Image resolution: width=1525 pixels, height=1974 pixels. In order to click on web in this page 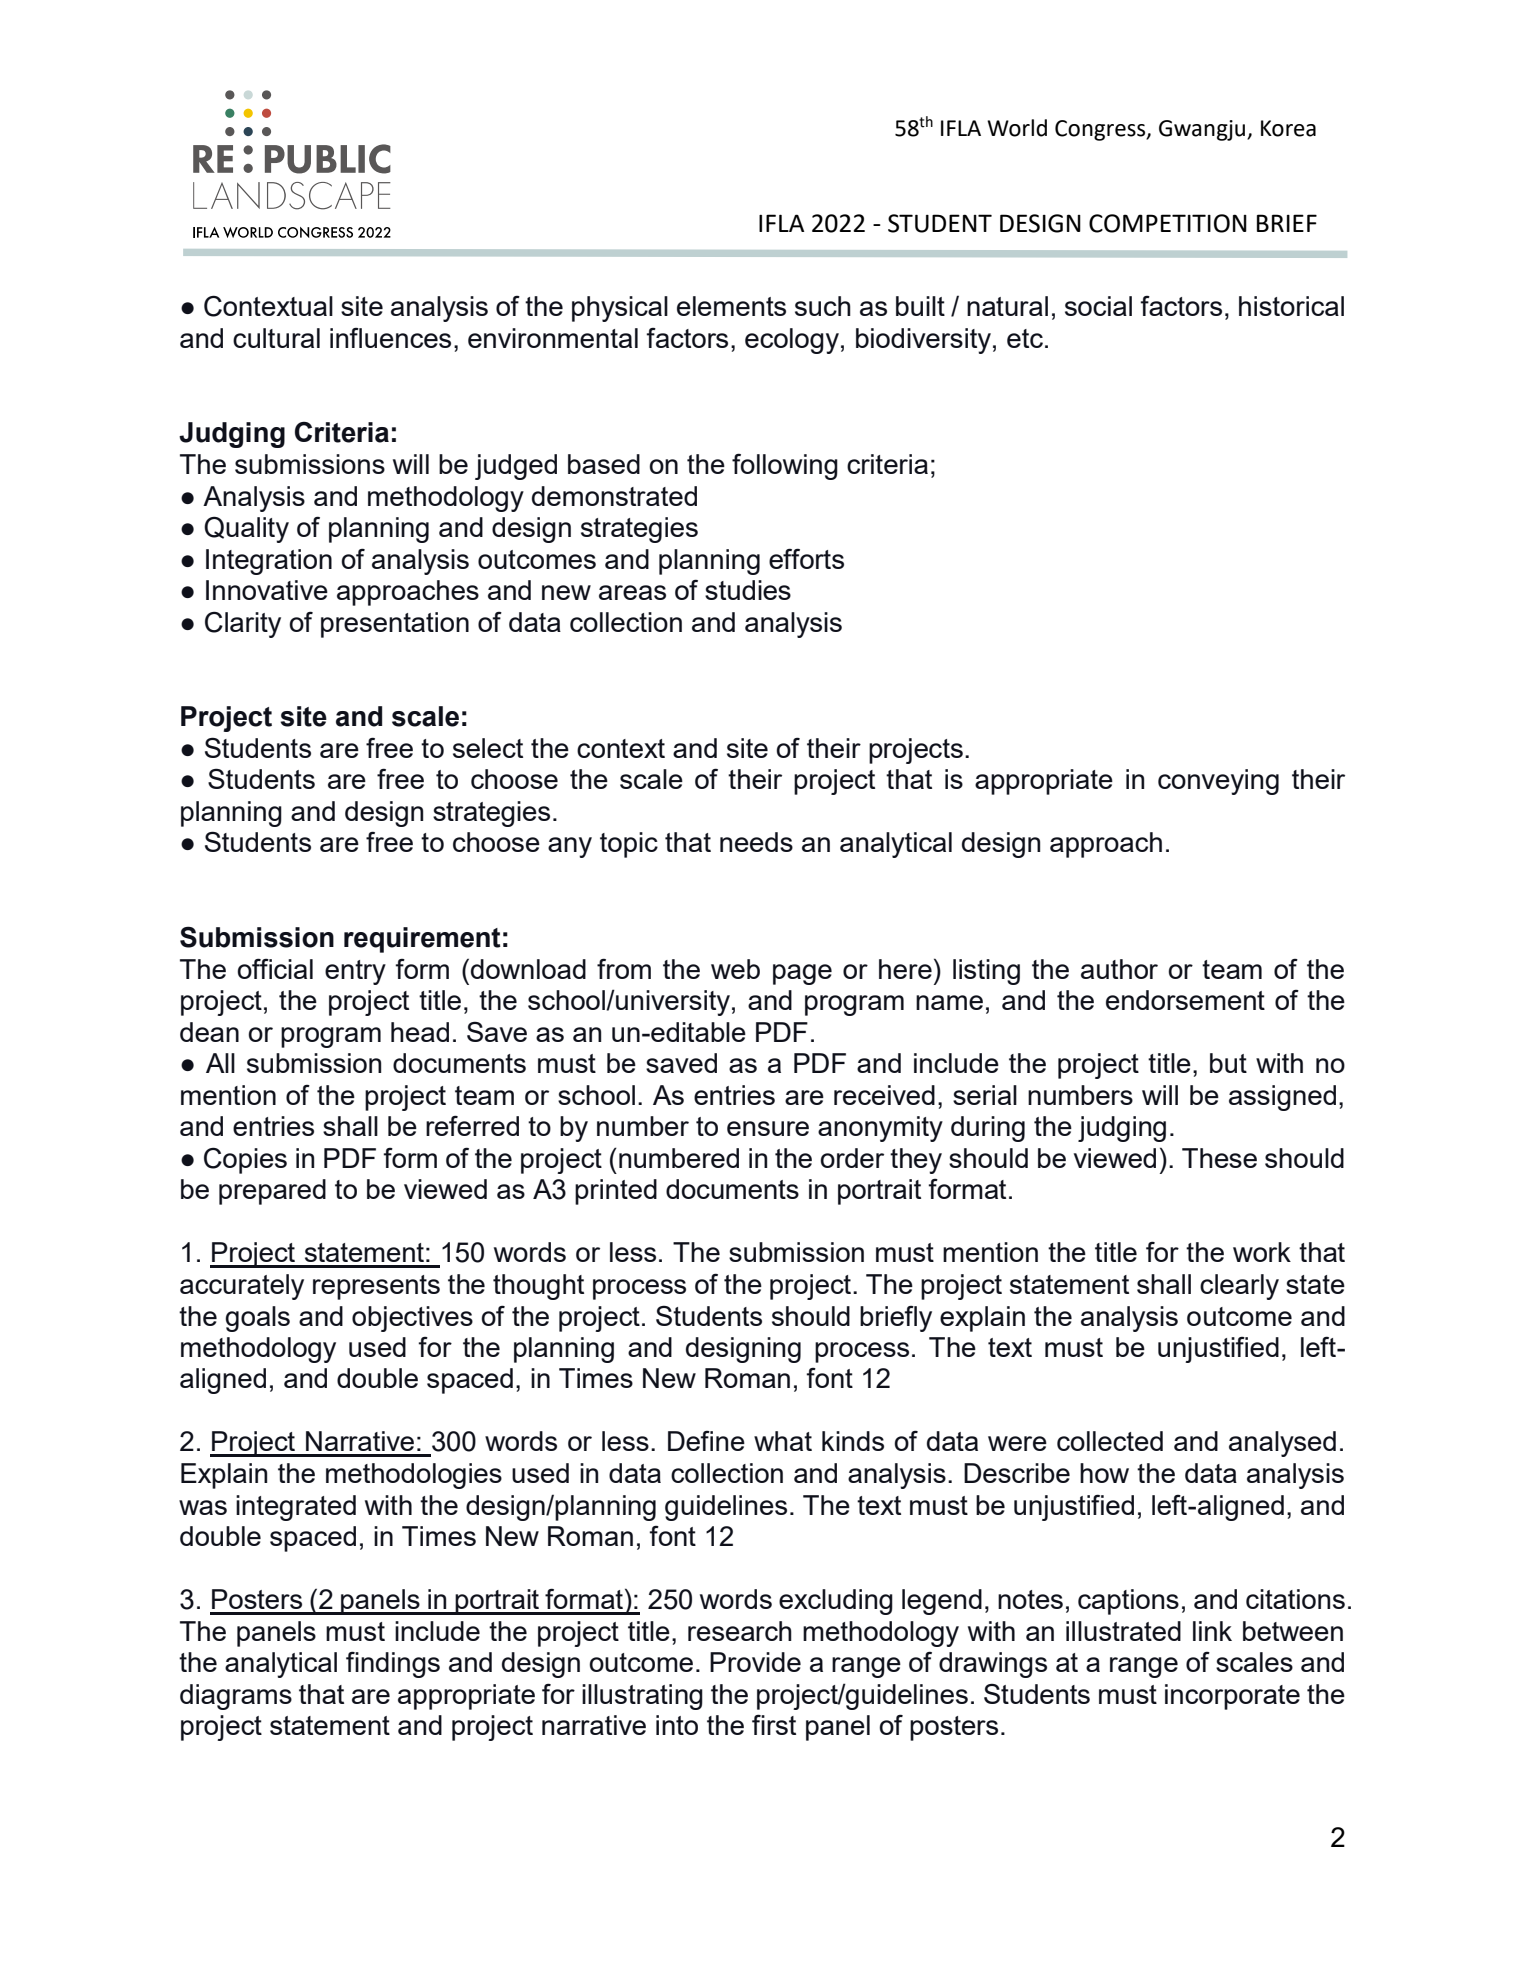, I will do `click(735, 969)`.
